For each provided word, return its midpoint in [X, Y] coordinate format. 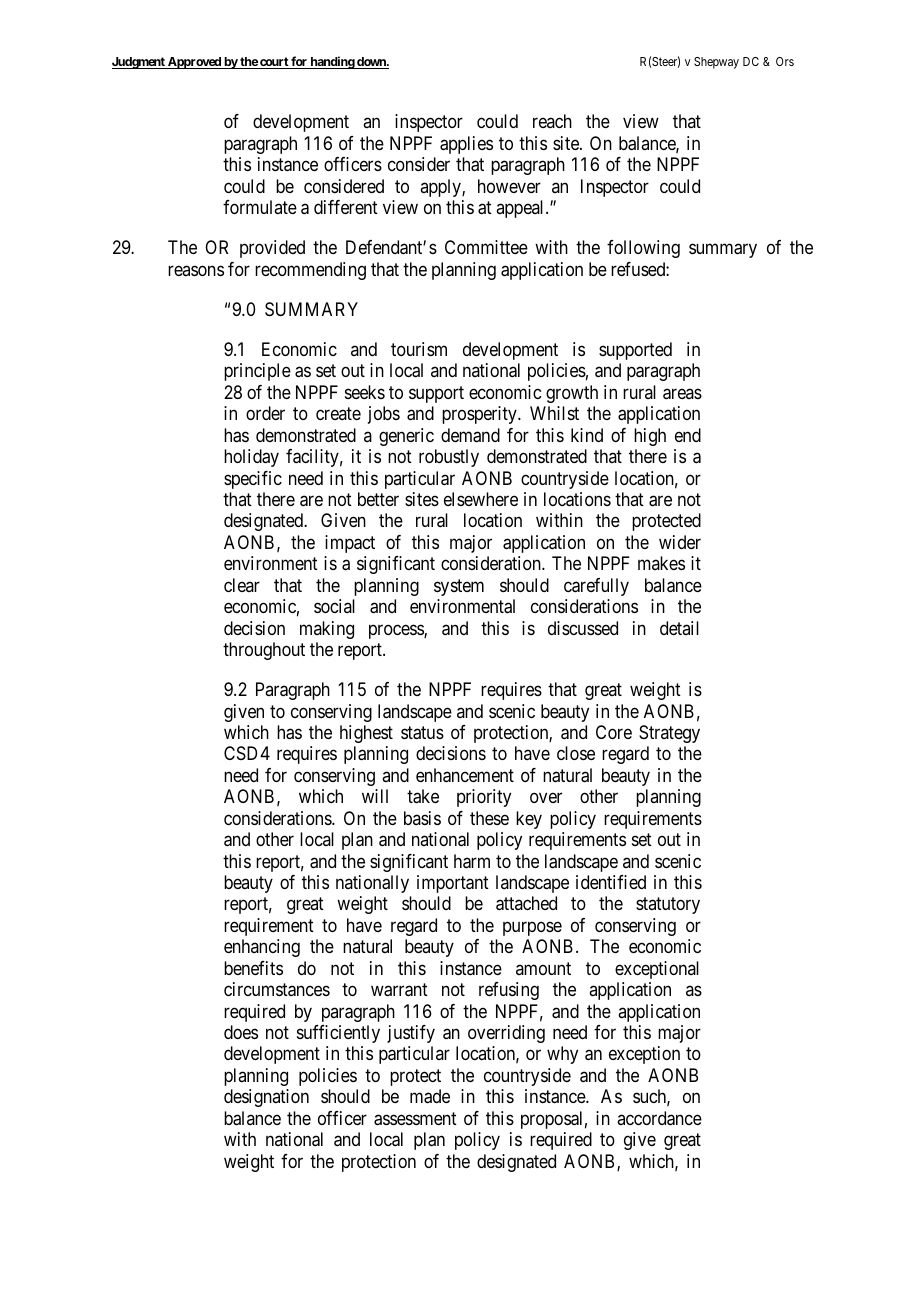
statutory [668, 906]
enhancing [262, 948]
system [459, 587]
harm [472, 861]
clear [242, 585]
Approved [194, 63]
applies [466, 145]
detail [679, 628]
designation [266, 1098]
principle [257, 372]
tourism [419, 349]
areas [682, 394]
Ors [785, 61]
